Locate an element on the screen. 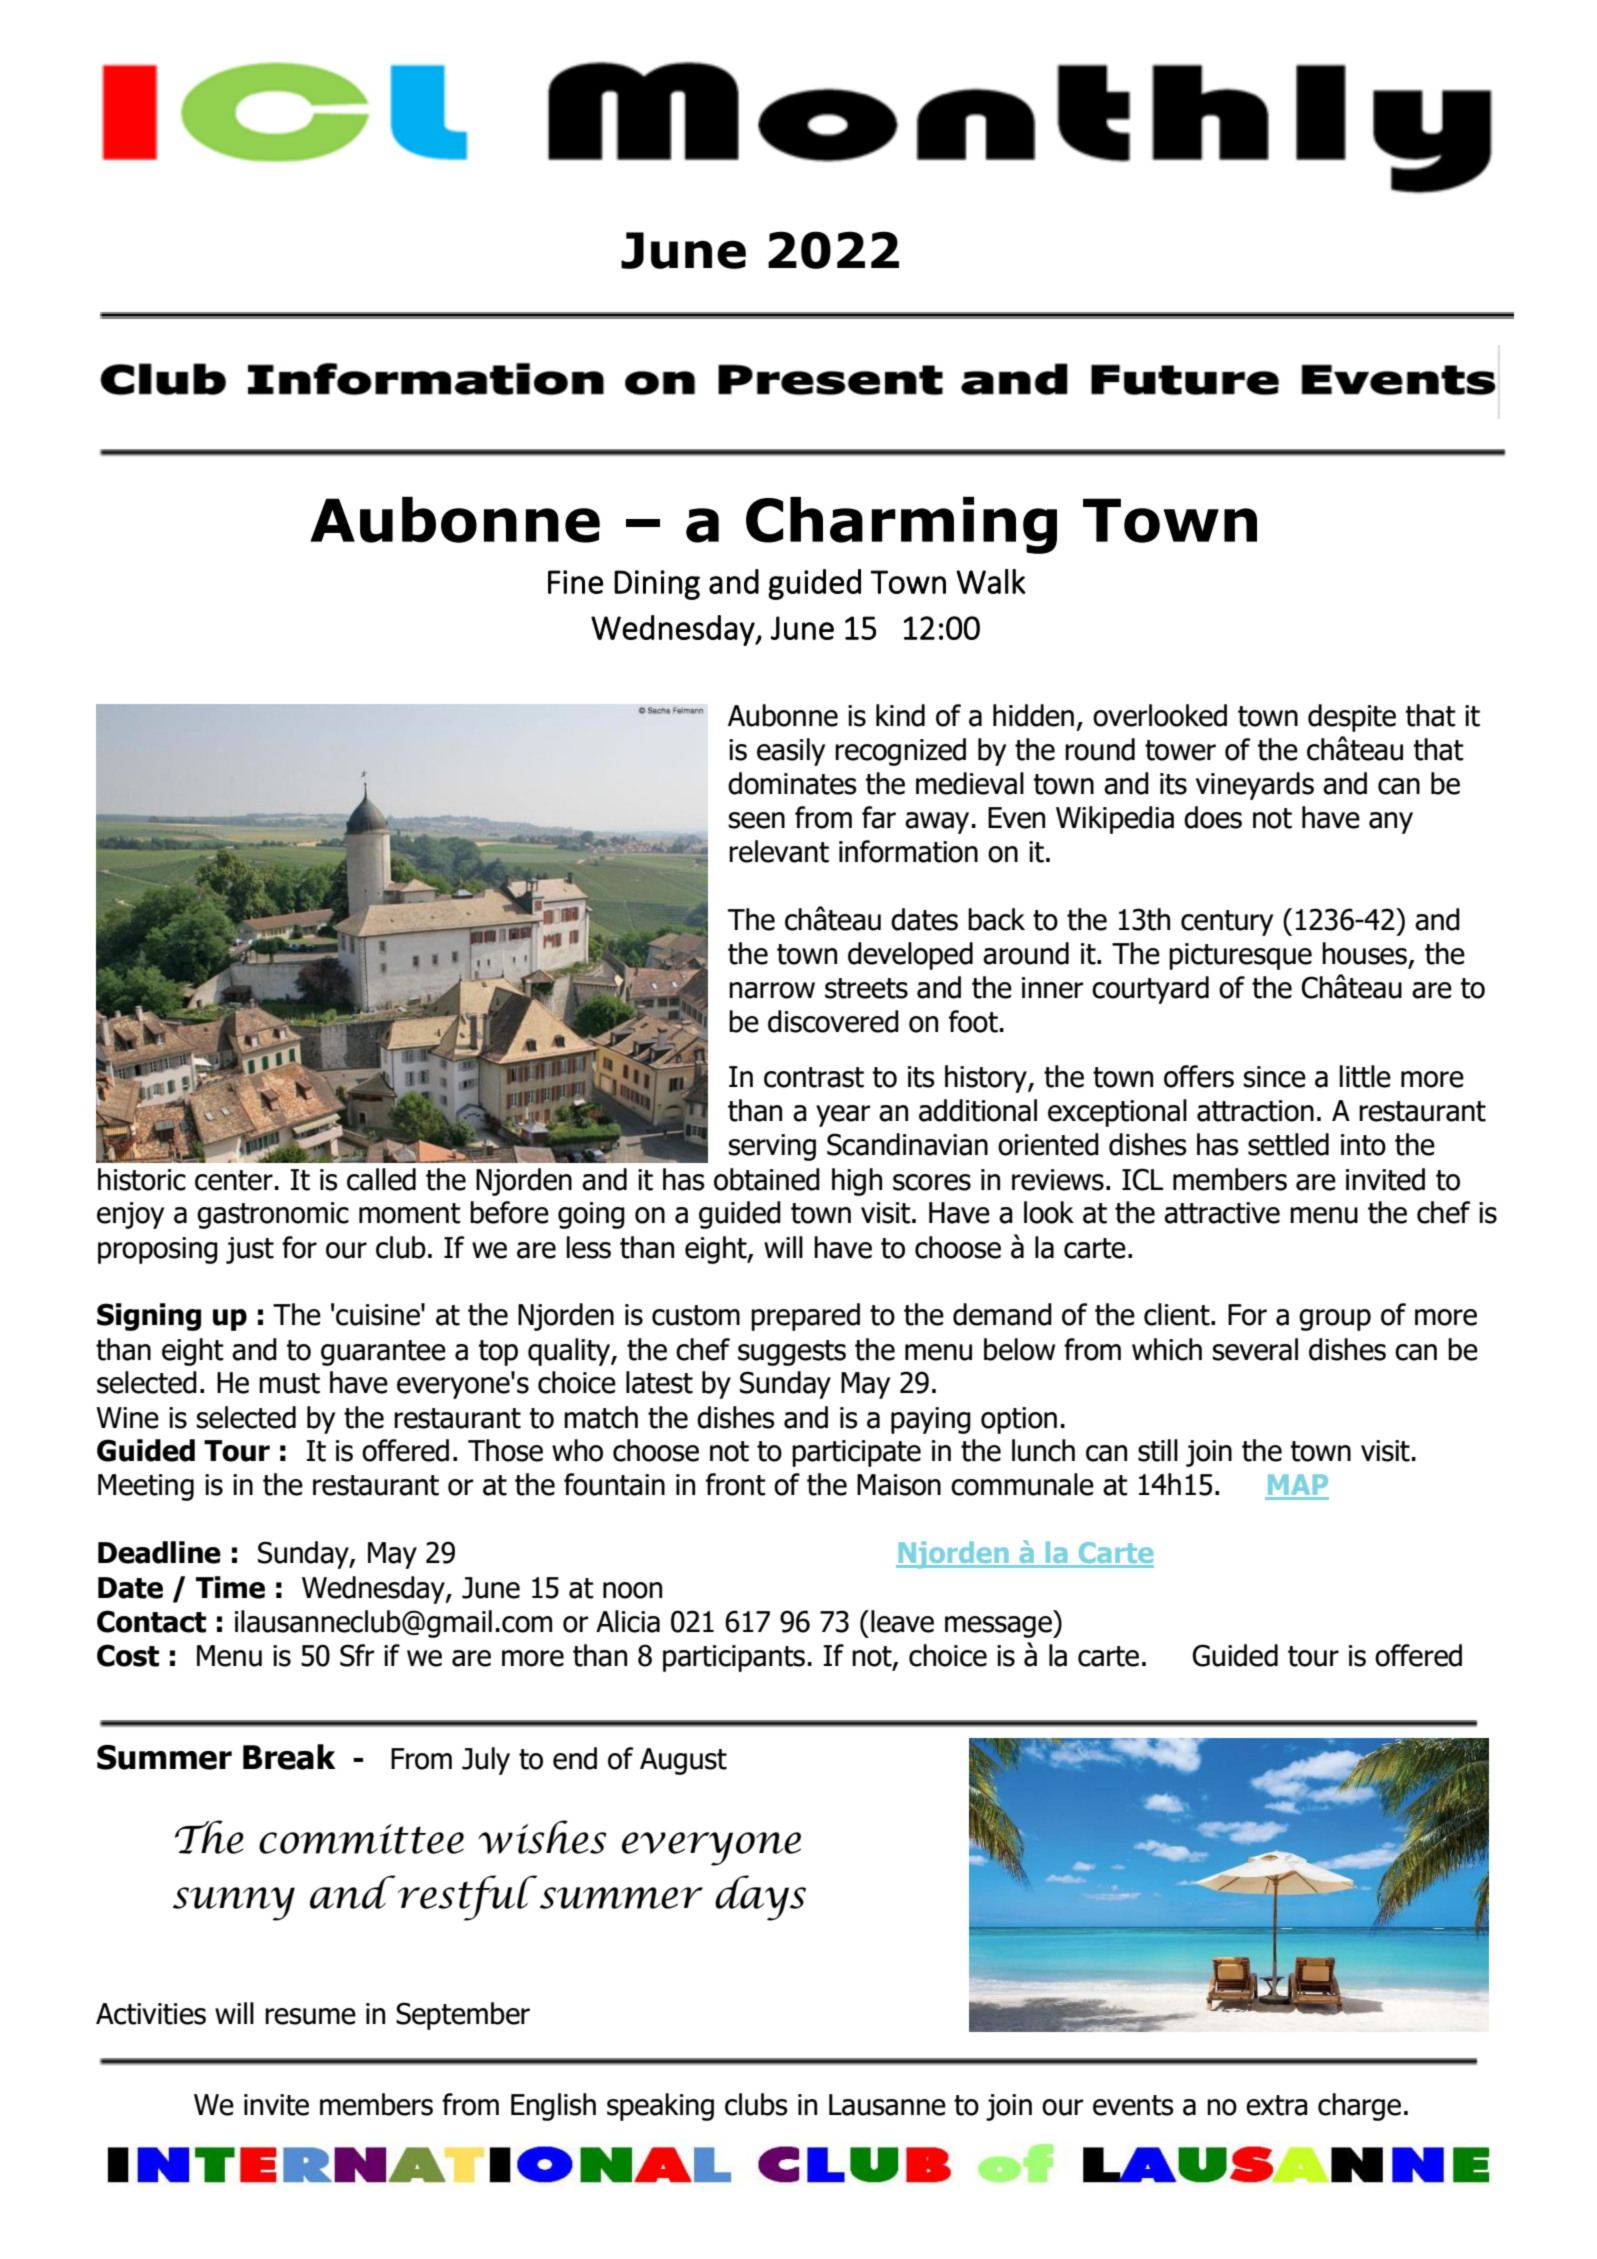 The height and width of the screenshot is (2259, 1597). Sfr is located at coordinates (357, 1655).
